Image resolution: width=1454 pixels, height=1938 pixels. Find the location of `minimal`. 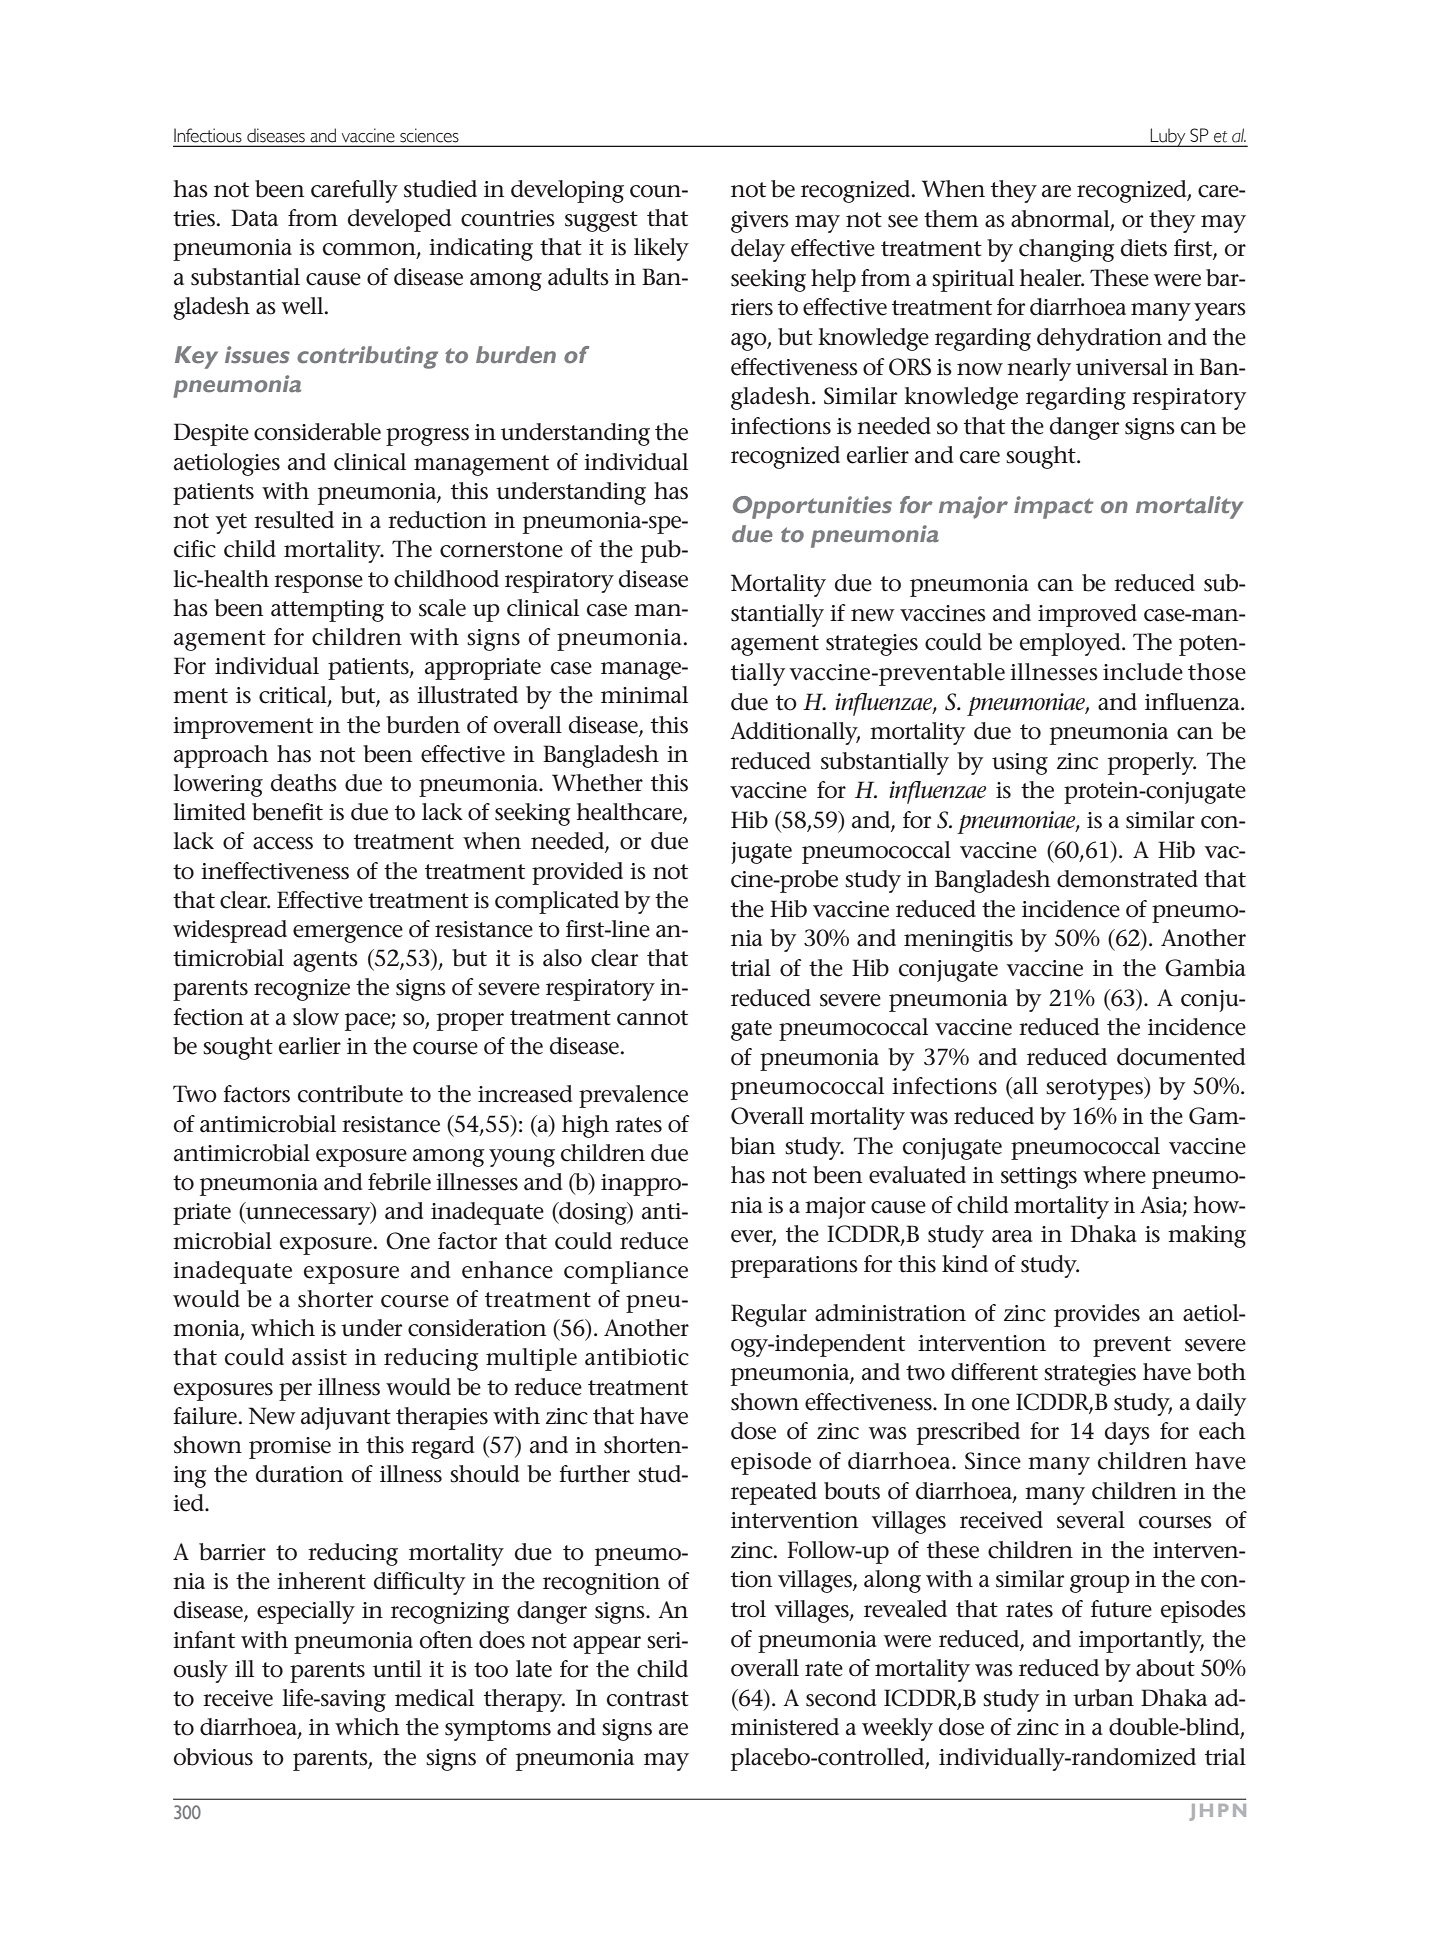

minimal is located at coordinates (644, 695).
